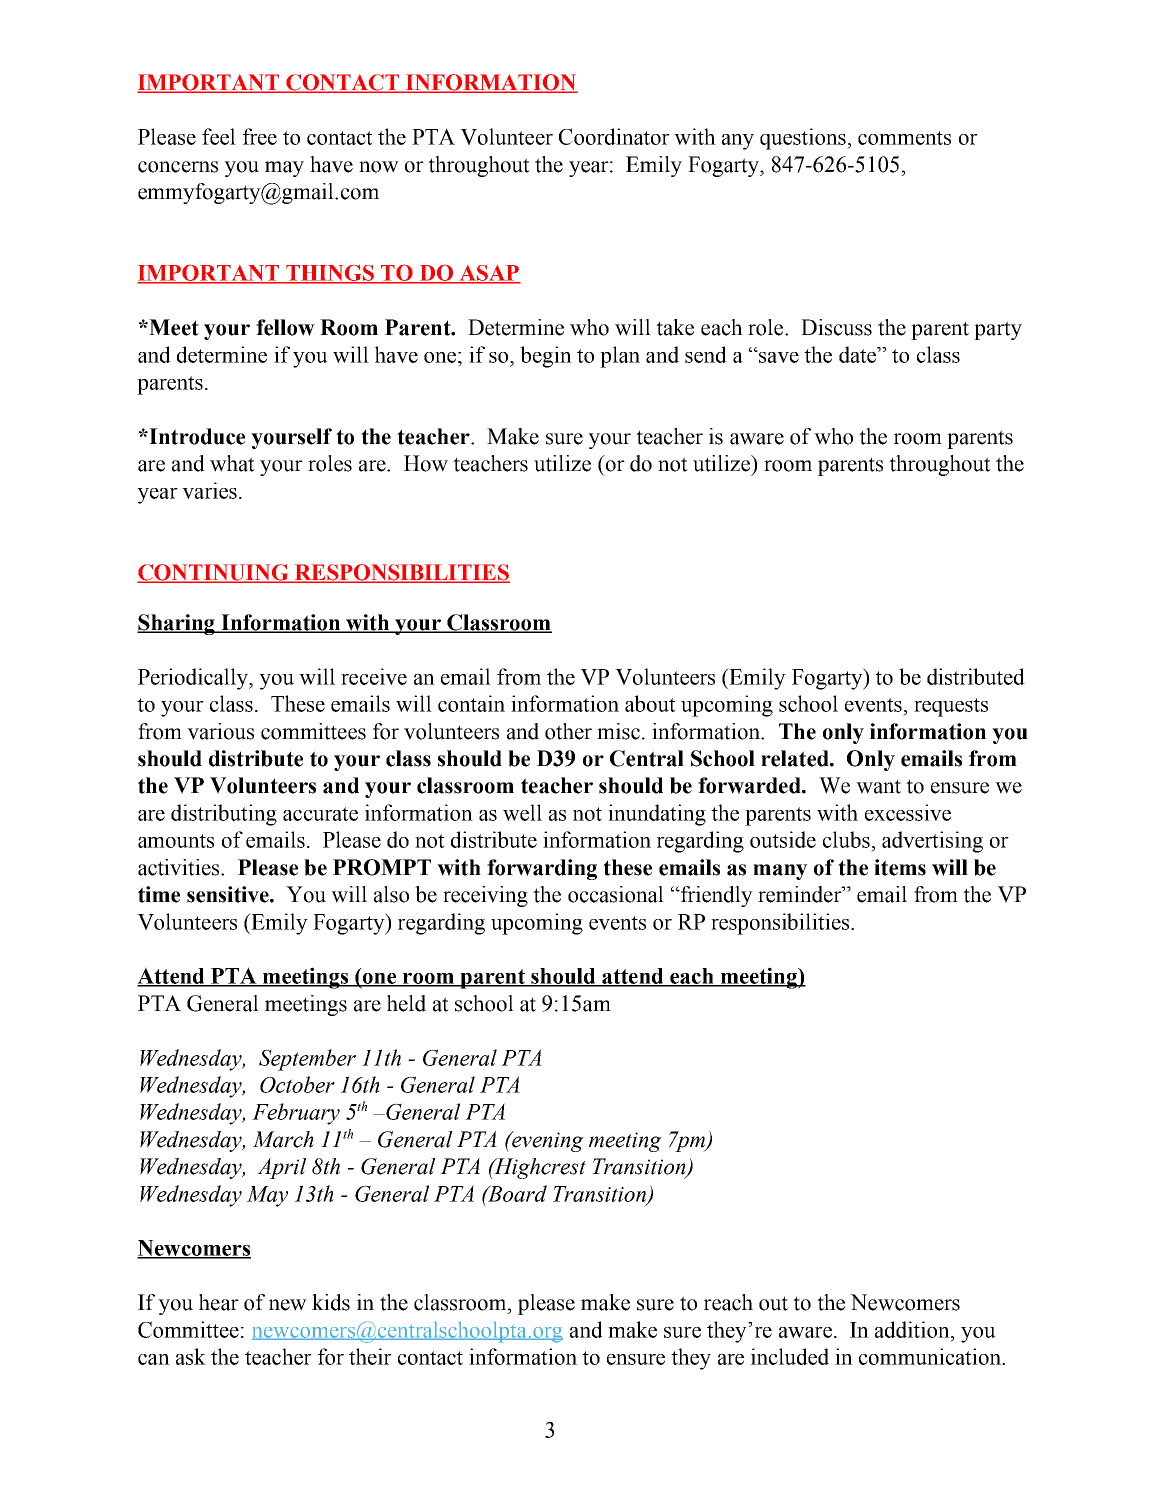 The width and height of the document is (1169, 1512). Describe the element at coordinates (614, 136) in the document. I see `Coordinator` at that location.
